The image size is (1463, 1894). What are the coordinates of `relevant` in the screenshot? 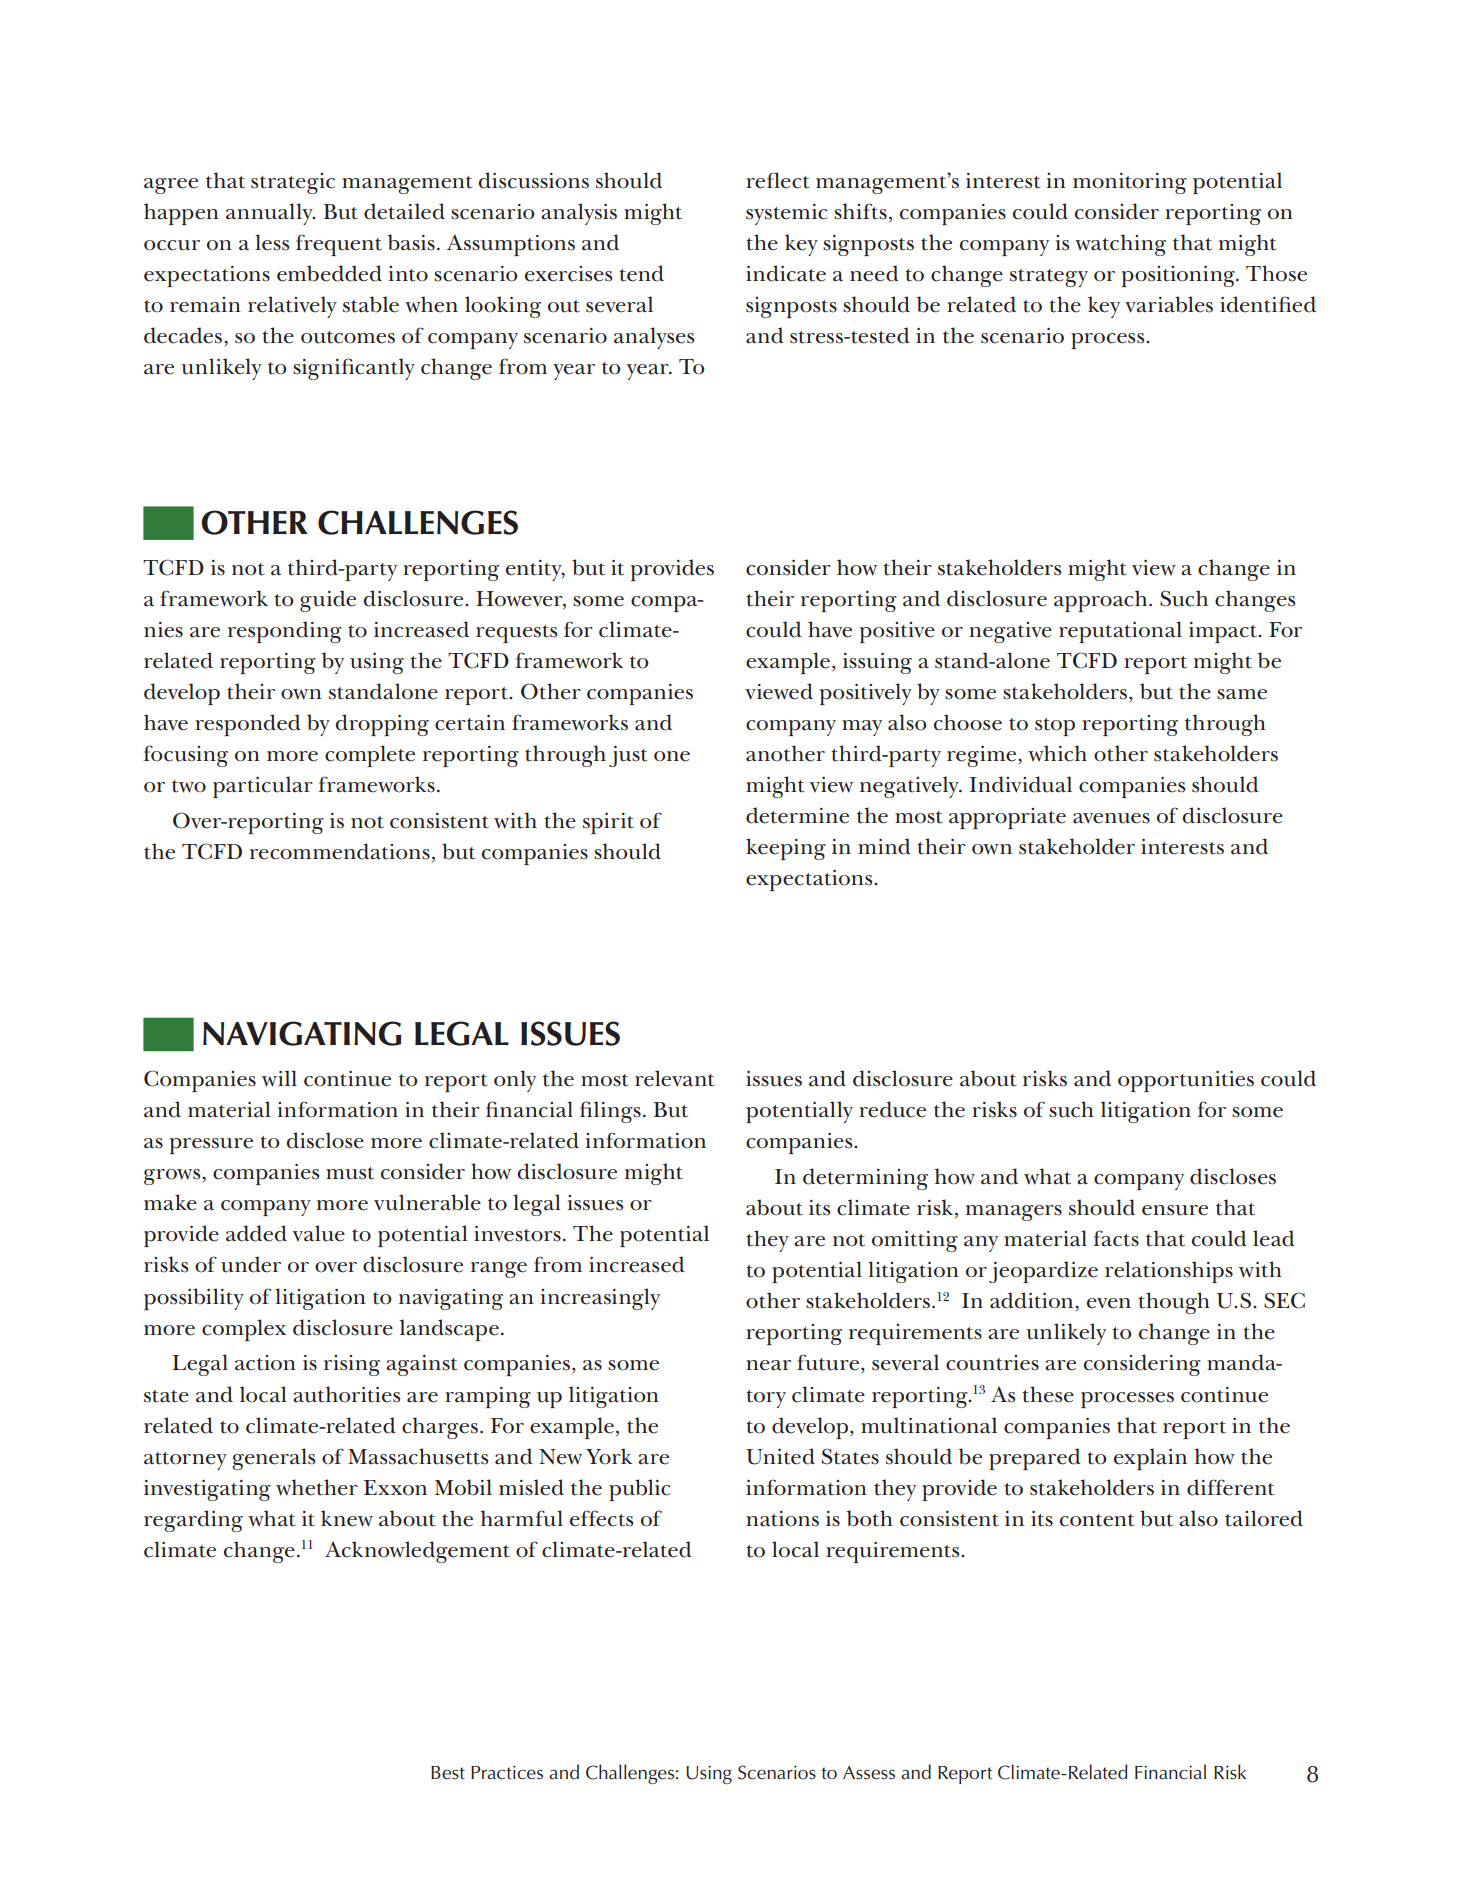 It's located at (675, 1078).
